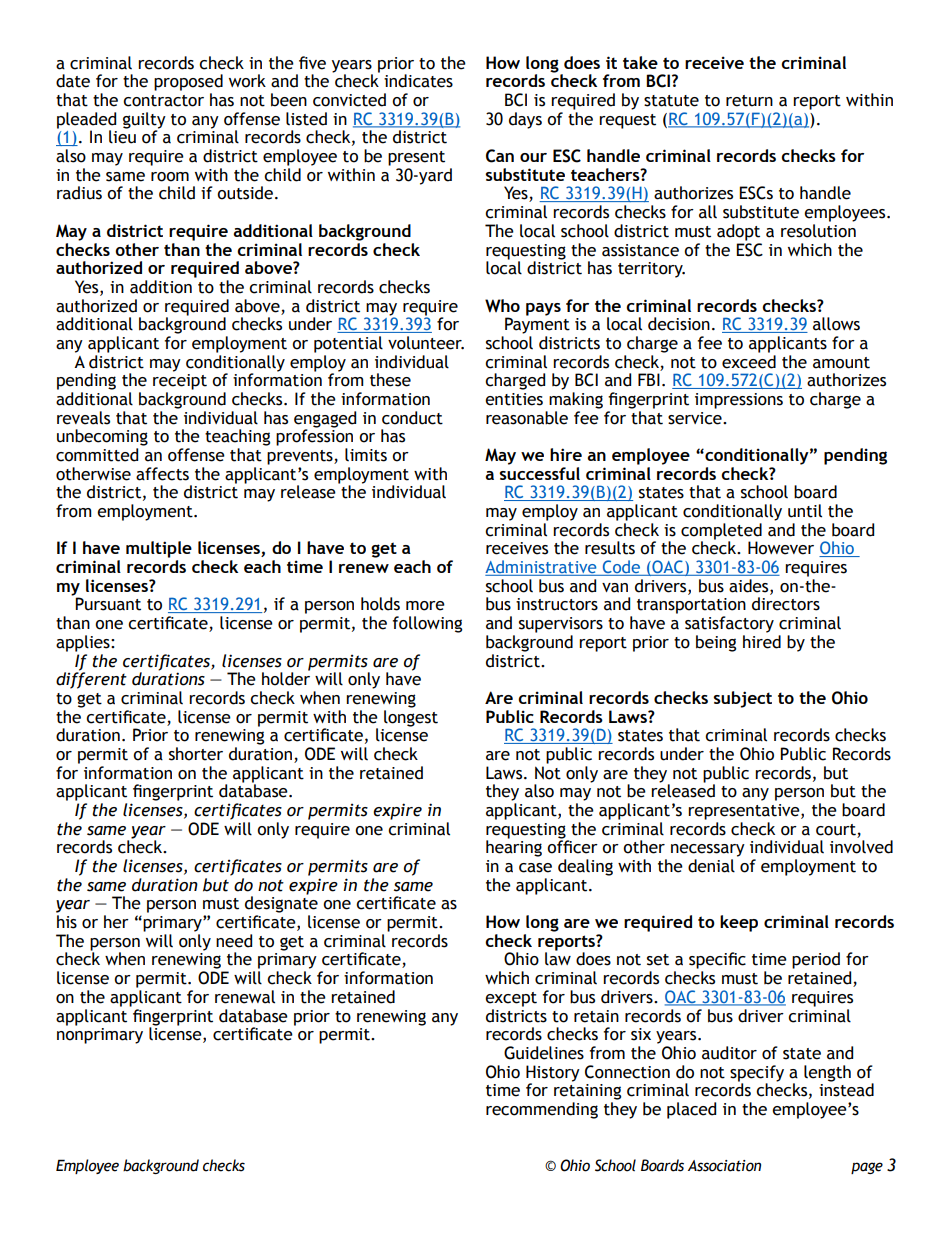 The image size is (952, 1233). What do you see at coordinates (180, 380) in the screenshot?
I see `receipt` at bounding box center [180, 380].
